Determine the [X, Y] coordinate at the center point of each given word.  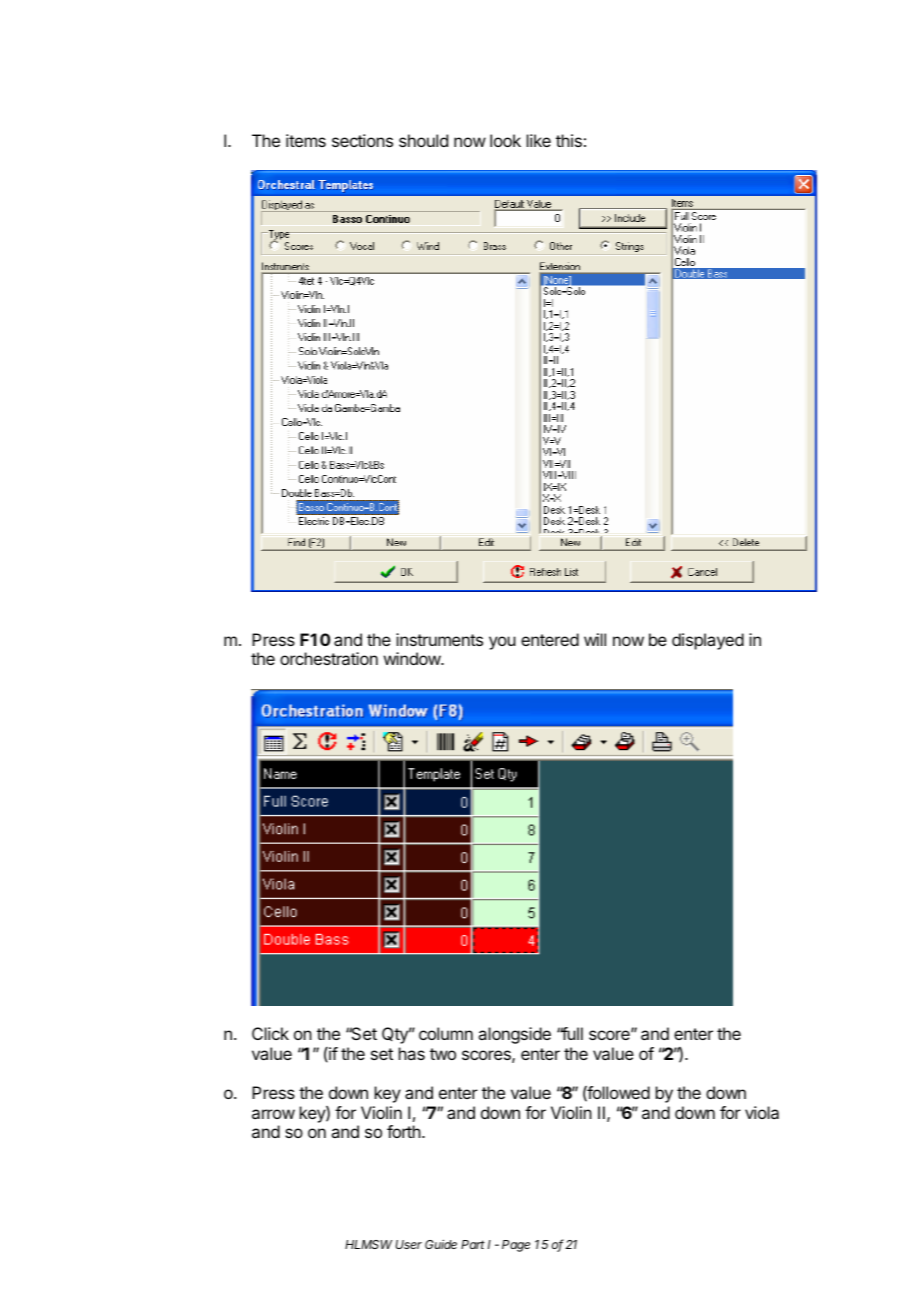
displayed [708, 641]
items [306, 140]
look [505, 140]
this [569, 140]
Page [516, 1246]
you [502, 643]
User [409, 1244]
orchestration [329, 658]
